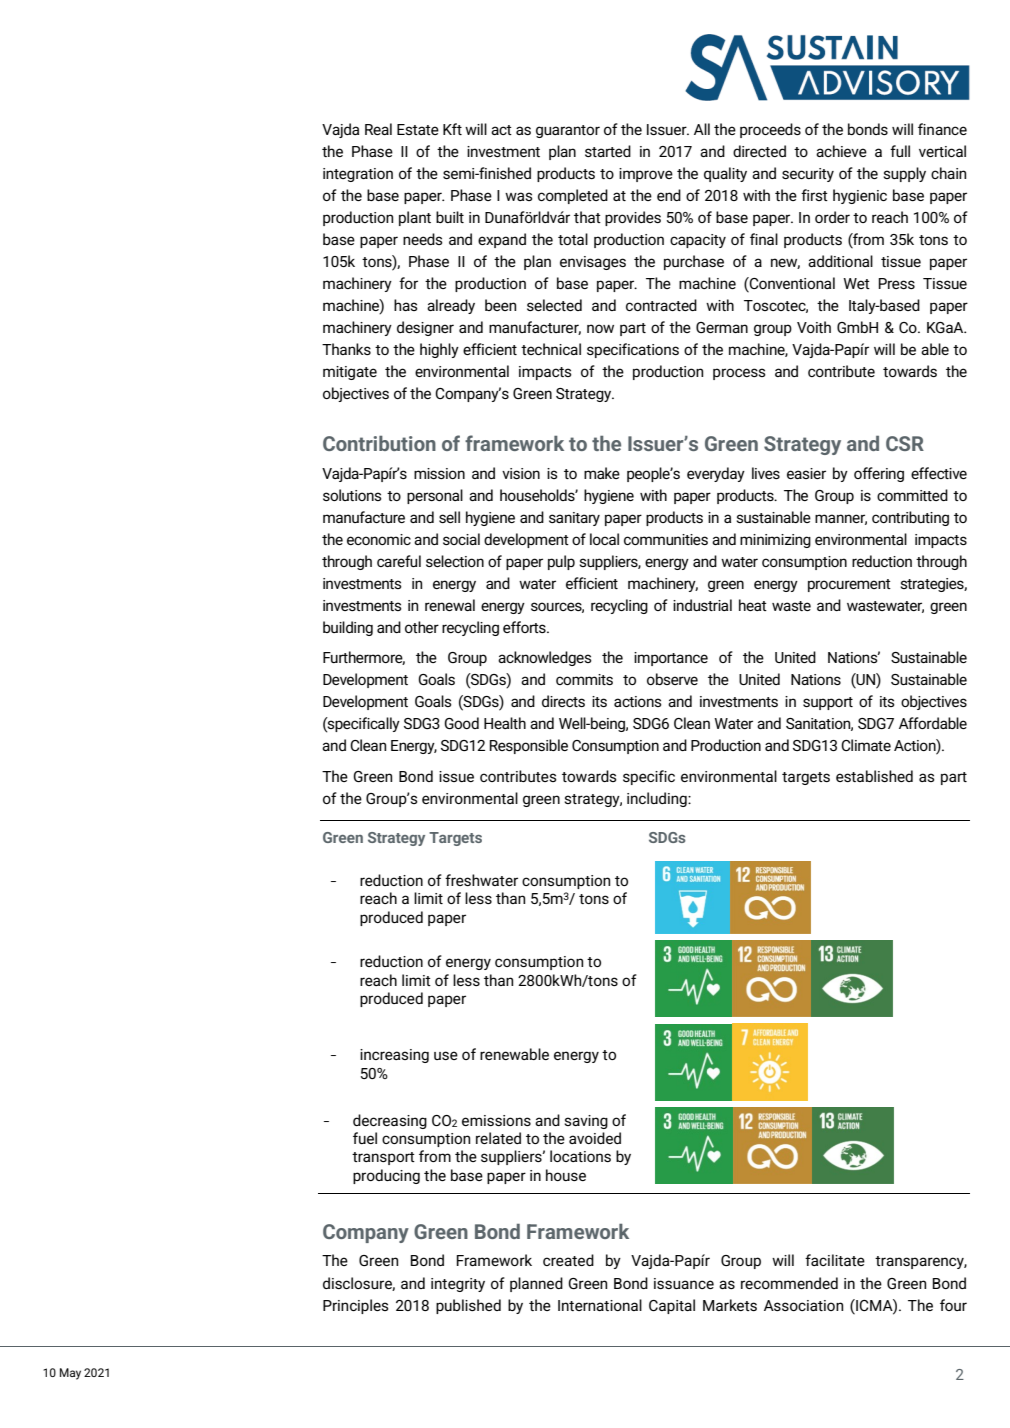 The width and height of the image is (1010, 1428). Describe the element at coordinates (879, 474) in the image. I see `offering` at that location.
